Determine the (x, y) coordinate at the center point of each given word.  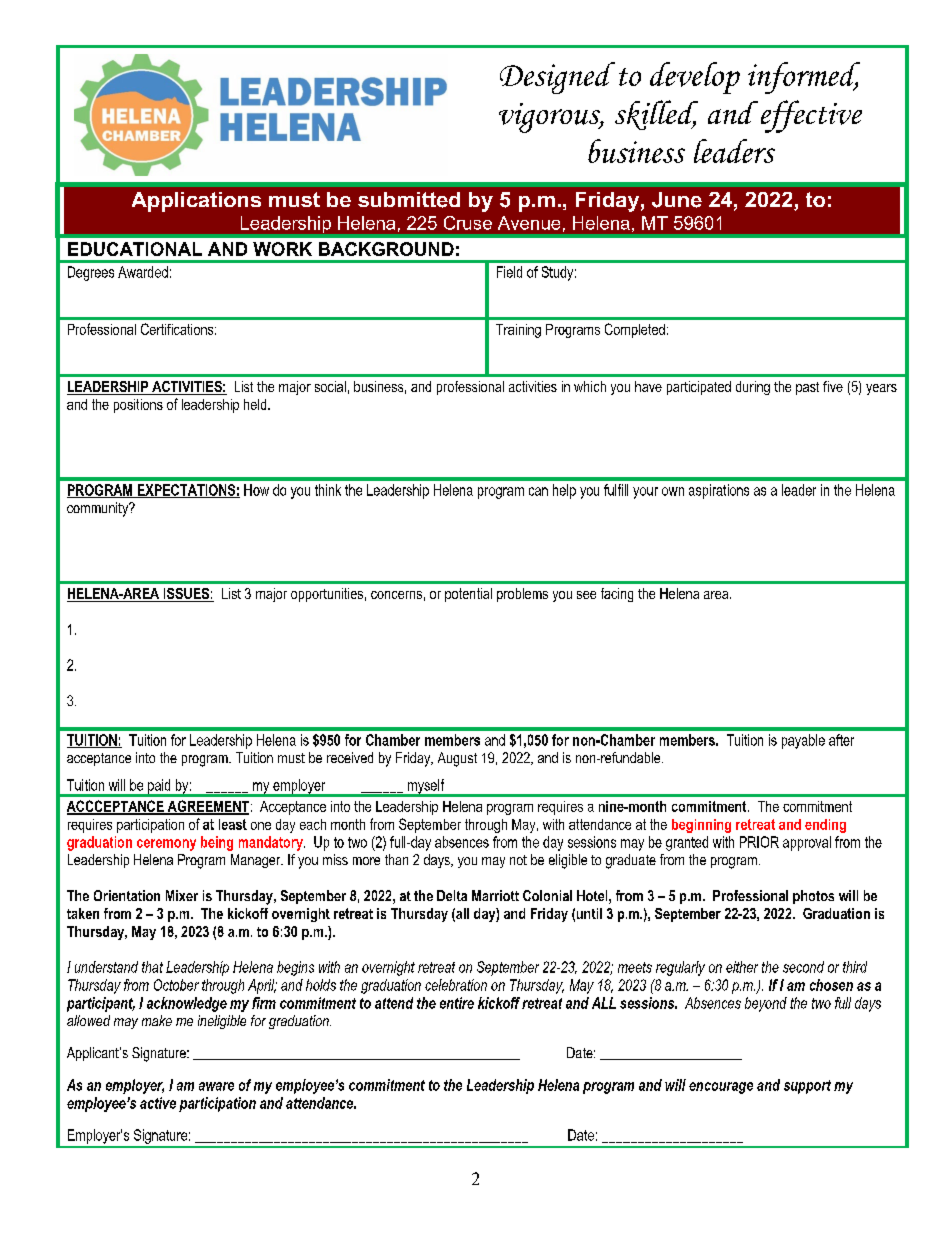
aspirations (719, 491)
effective (811, 116)
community (99, 509)
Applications (196, 202)
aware (216, 1086)
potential (468, 595)
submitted (409, 200)
